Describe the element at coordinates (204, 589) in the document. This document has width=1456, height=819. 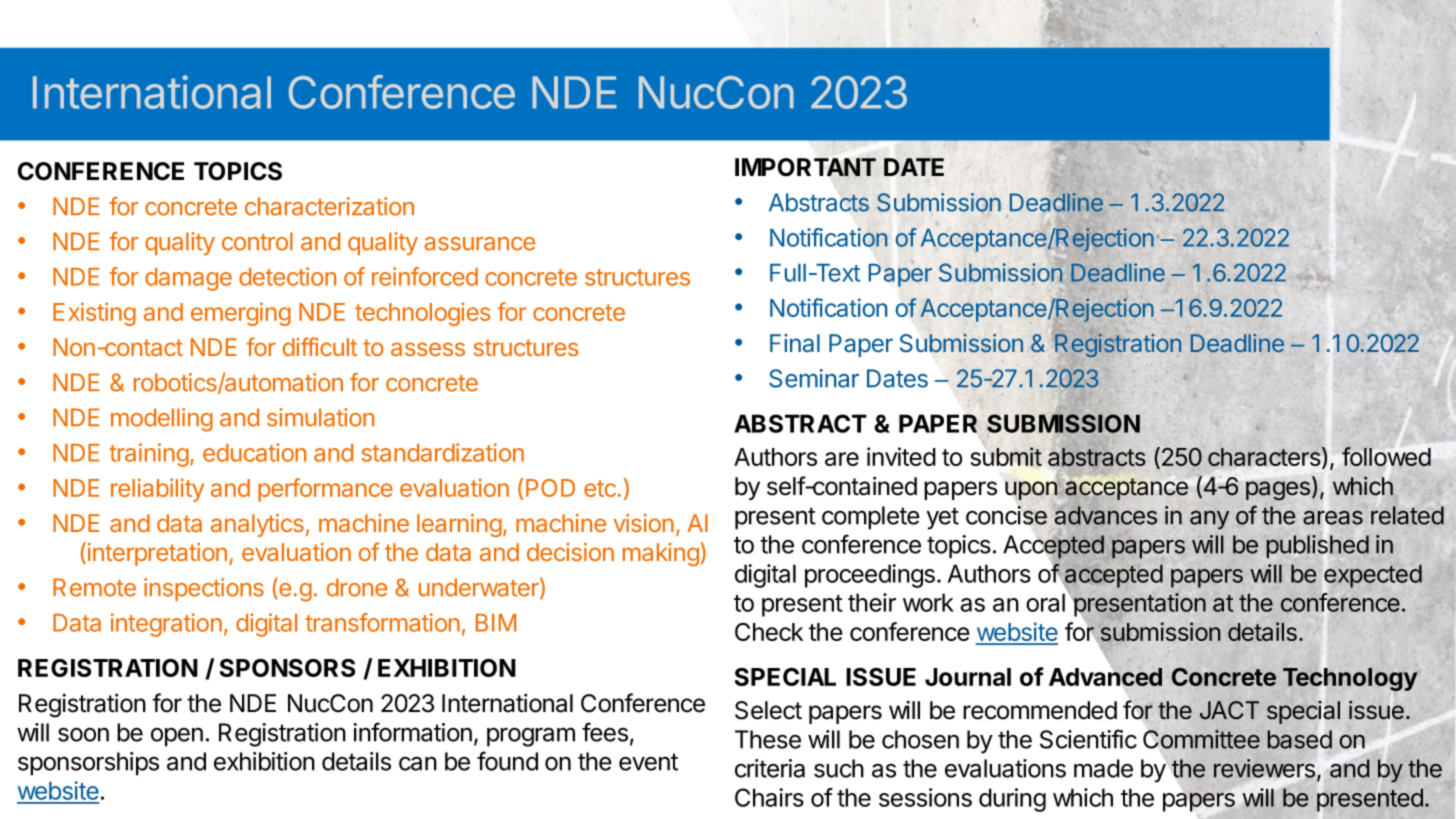
I see `inspections` at that location.
